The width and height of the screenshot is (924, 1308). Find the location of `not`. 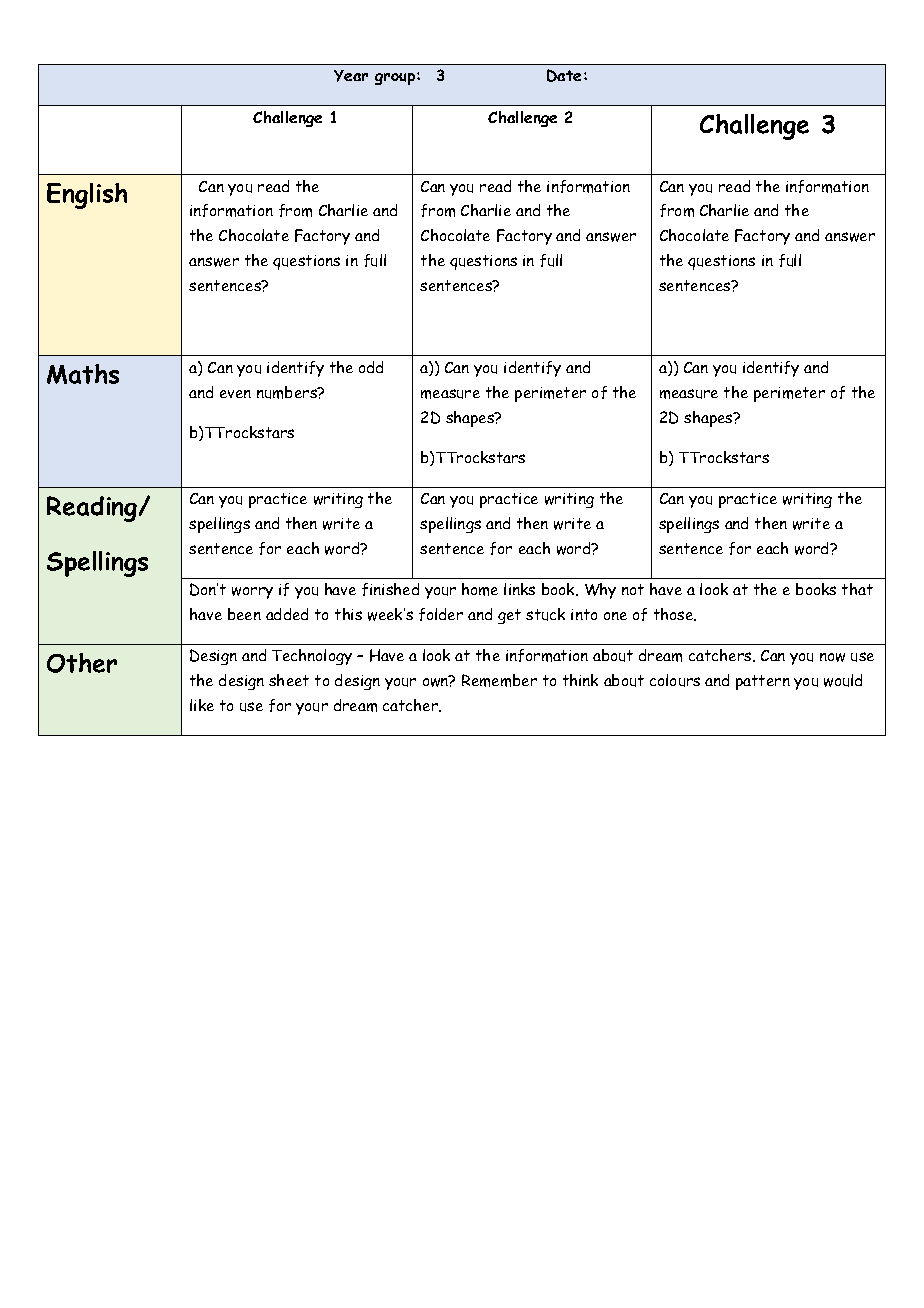

not is located at coordinates (633, 589).
